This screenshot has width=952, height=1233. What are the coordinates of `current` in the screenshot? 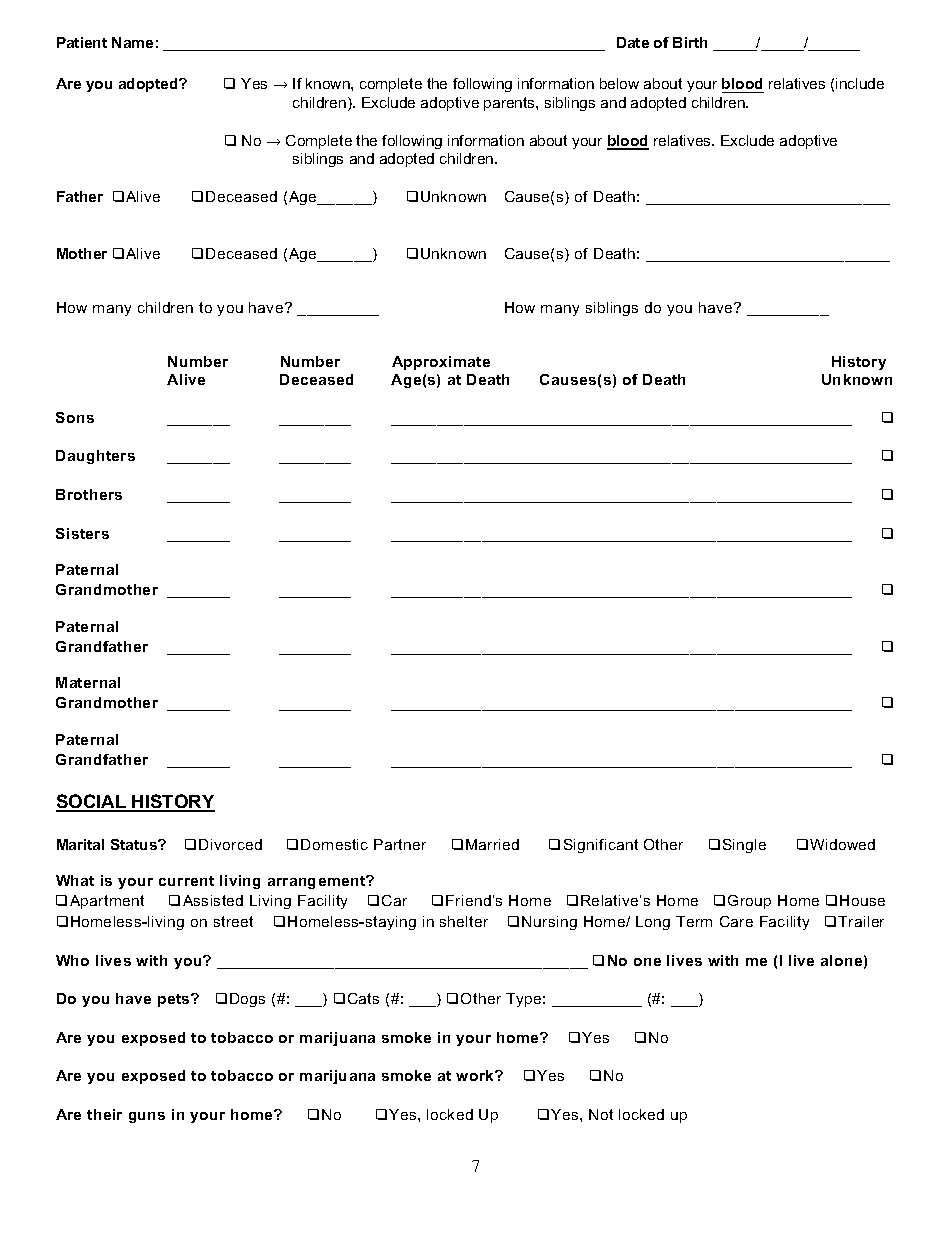 It's located at (186, 881).
